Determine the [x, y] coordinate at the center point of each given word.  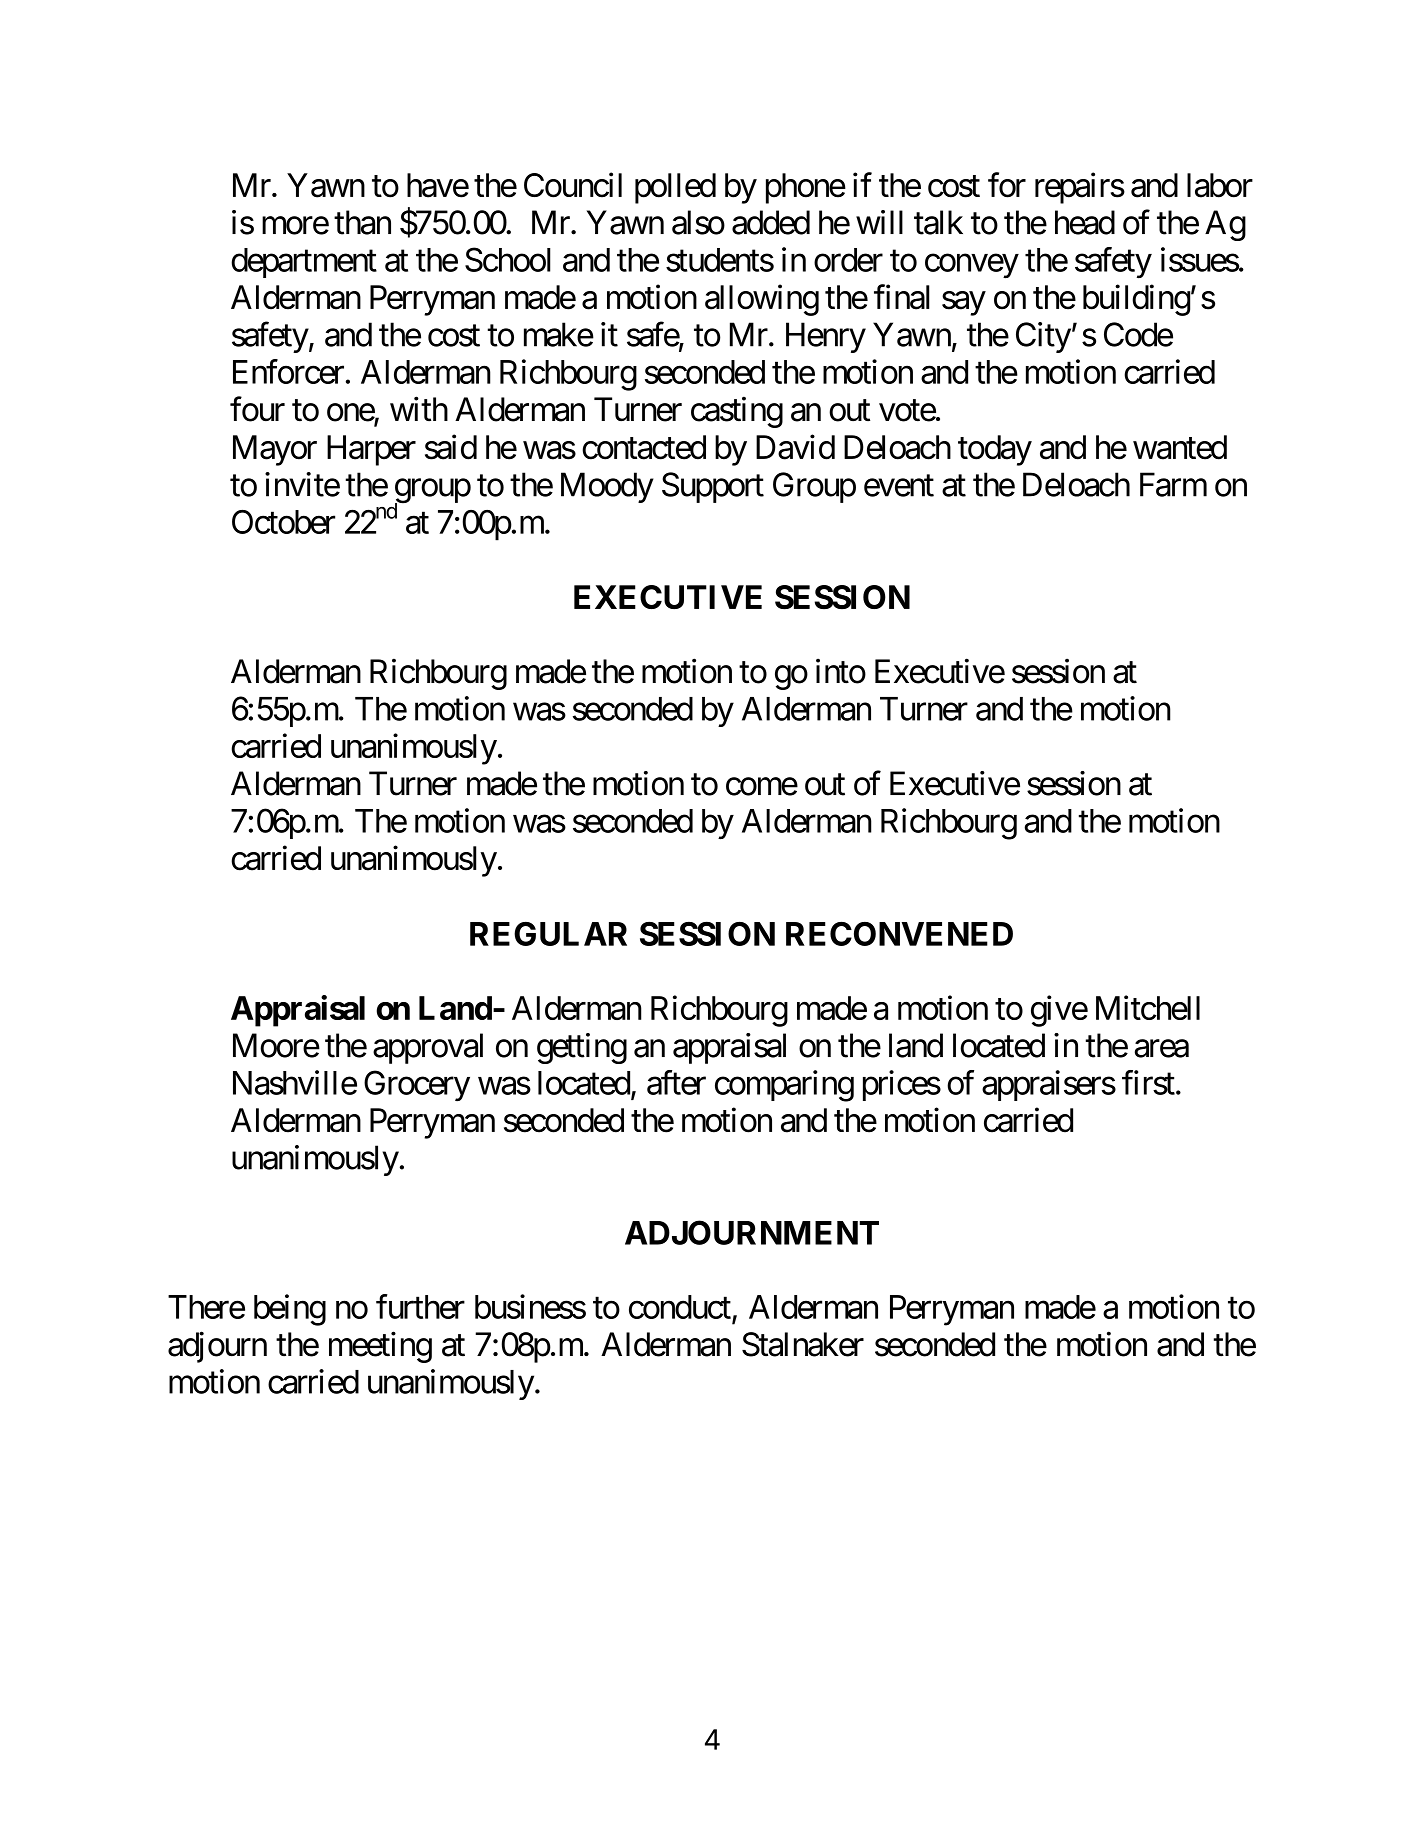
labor [1220, 185]
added [771, 222]
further [420, 1306]
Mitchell [1148, 1007]
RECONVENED [899, 933]
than [362, 222]
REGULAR [548, 933]
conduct [680, 1307]
